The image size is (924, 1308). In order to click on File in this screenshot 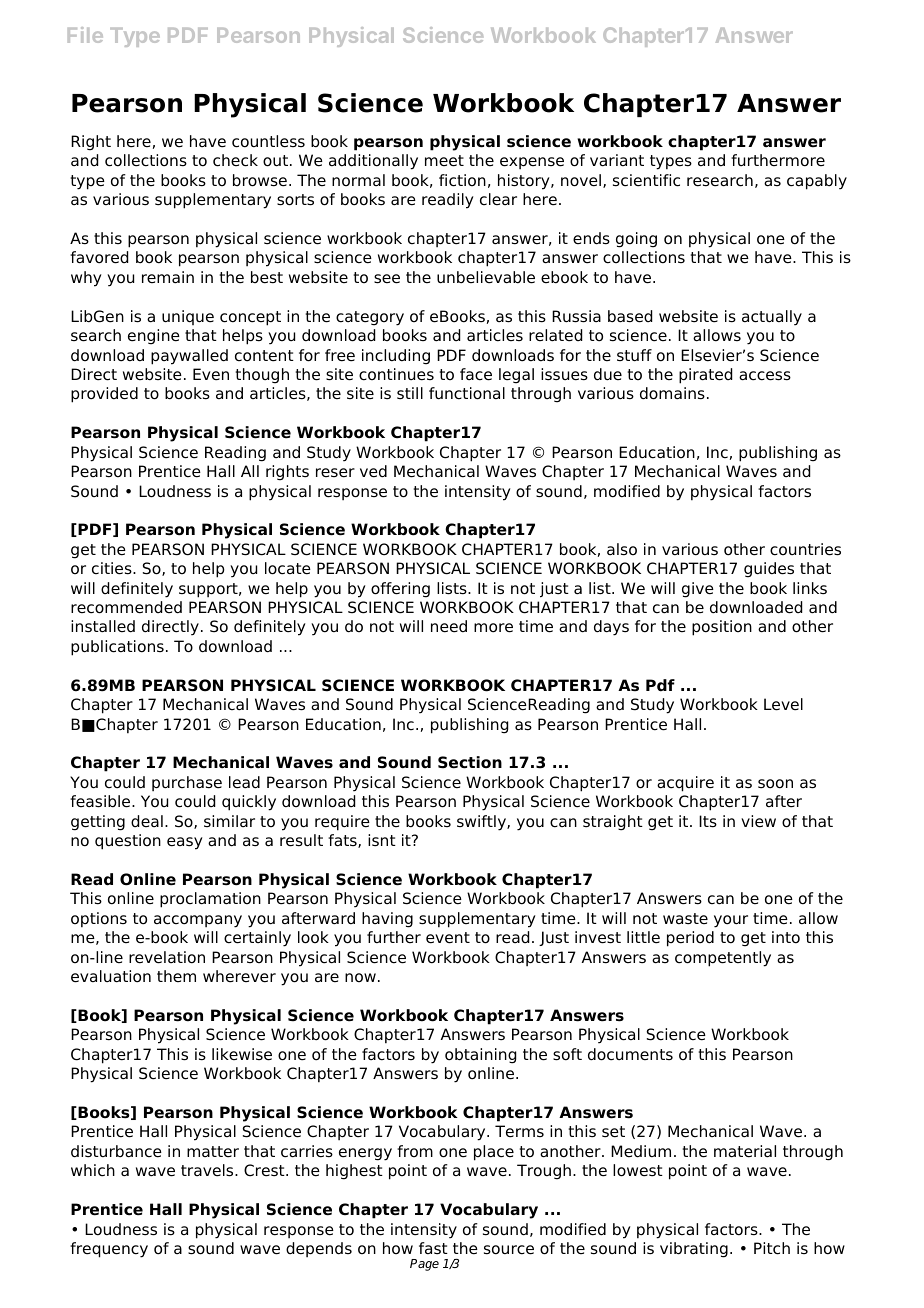, I will do `click(85, 35)`.
